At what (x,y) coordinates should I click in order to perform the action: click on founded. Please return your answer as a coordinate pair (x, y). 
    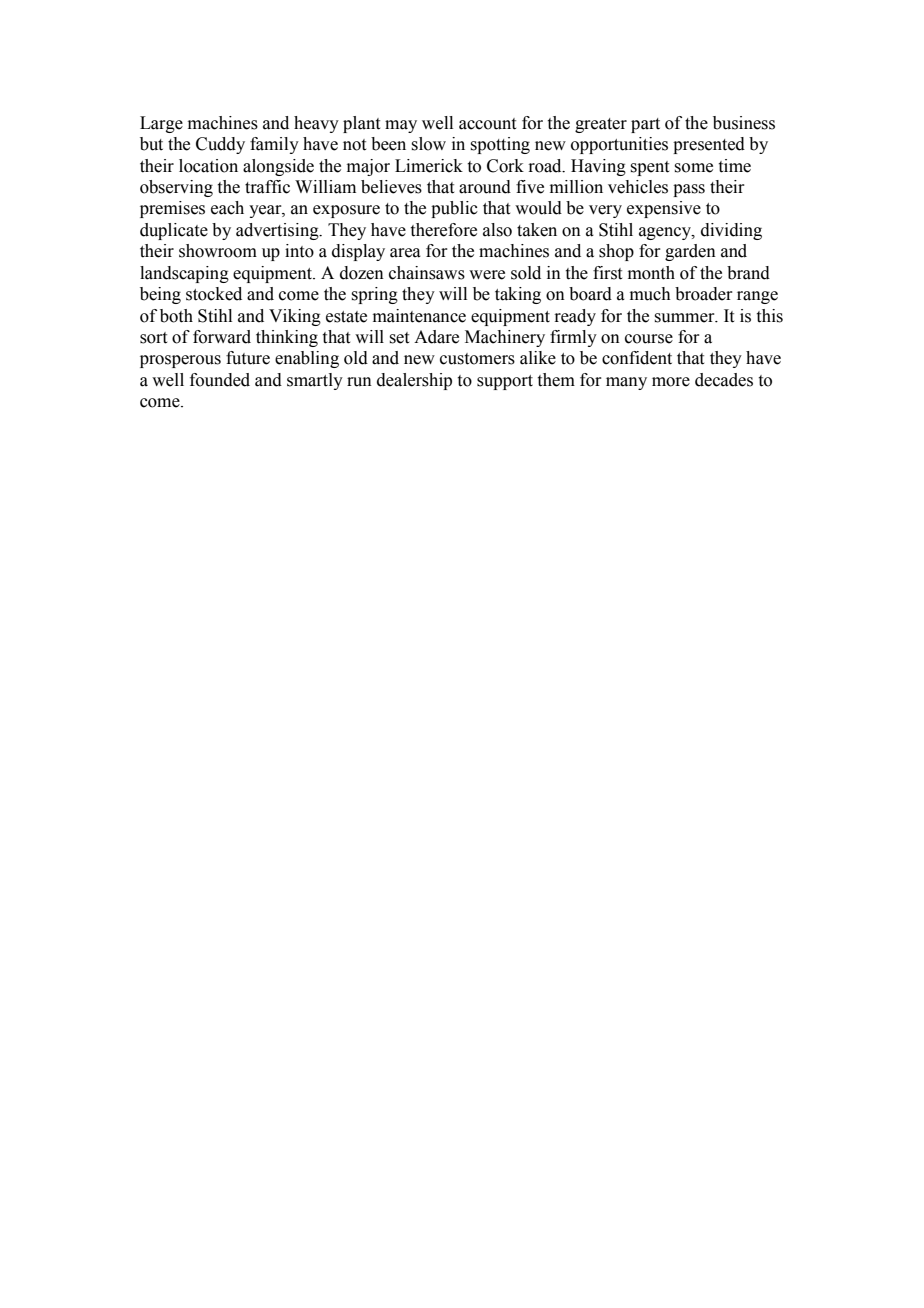
    Looking at the image, I should click on (220, 380).
